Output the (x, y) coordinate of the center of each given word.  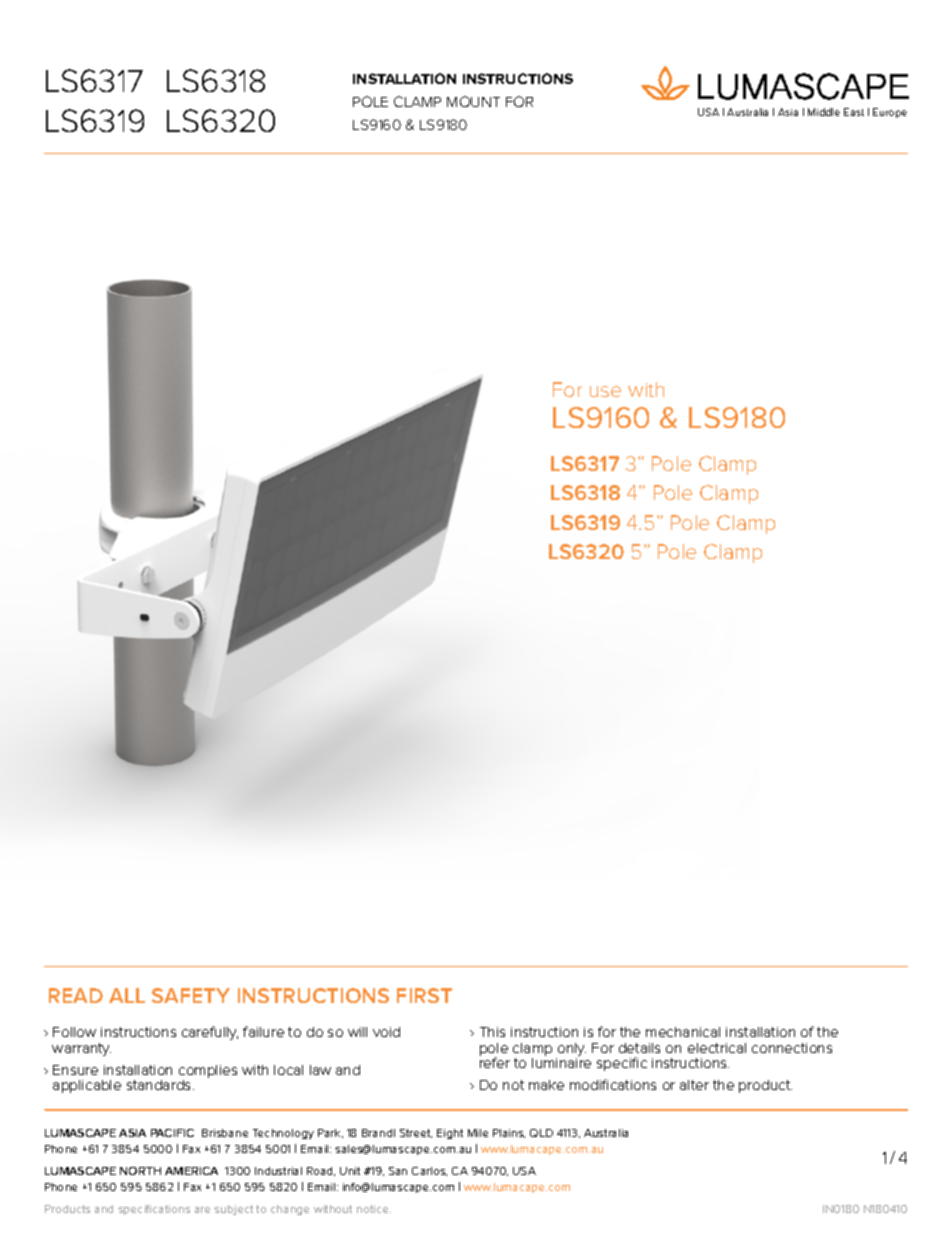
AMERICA (191, 1171)
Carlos (429, 1171)
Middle (824, 112)
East (854, 112)
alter (694, 1085)
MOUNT (473, 101)
